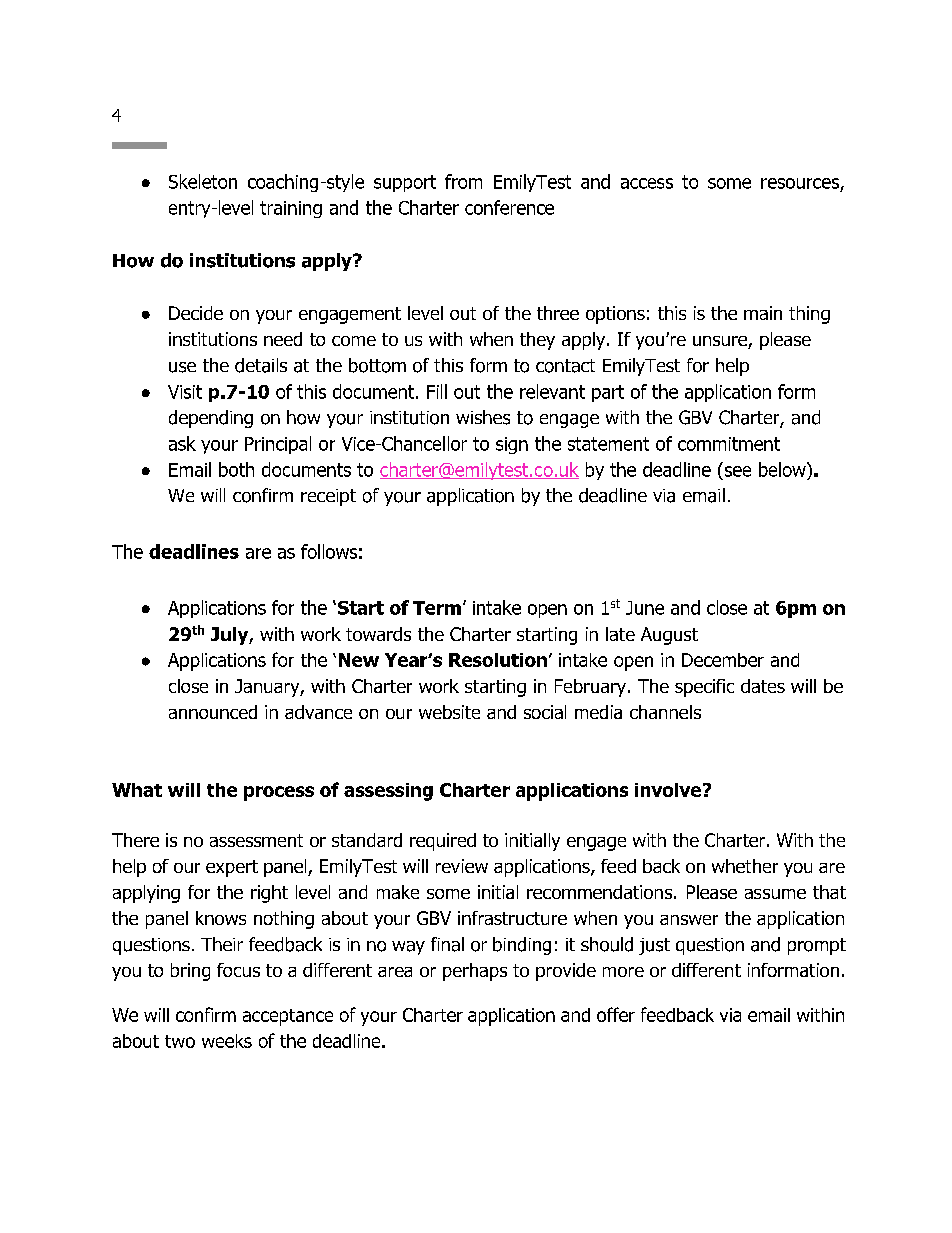  What do you see at coordinates (213, 712) in the screenshot?
I see `announced` at bounding box center [213, 712].
